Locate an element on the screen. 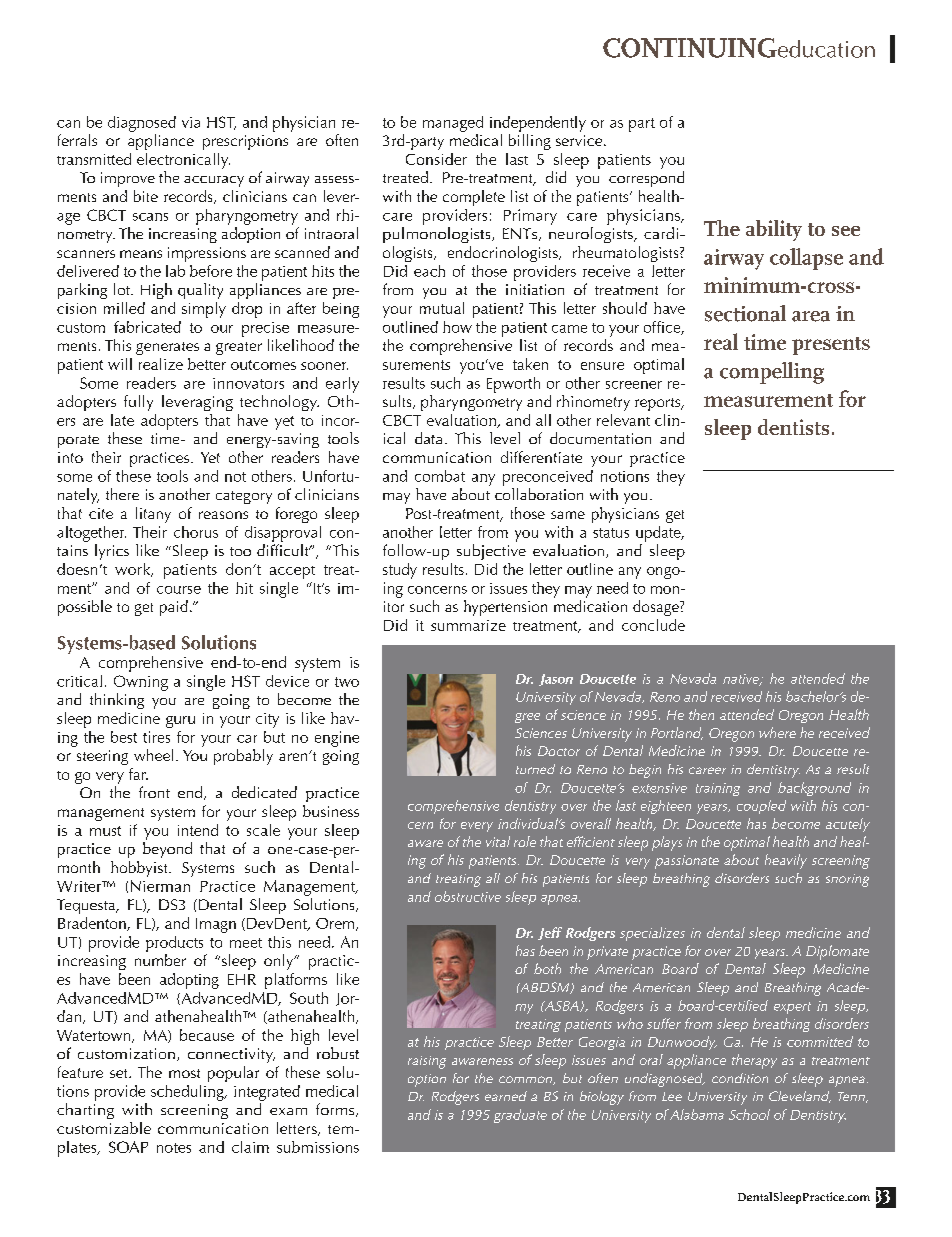  compelling is located at coordinates (772, 373).
